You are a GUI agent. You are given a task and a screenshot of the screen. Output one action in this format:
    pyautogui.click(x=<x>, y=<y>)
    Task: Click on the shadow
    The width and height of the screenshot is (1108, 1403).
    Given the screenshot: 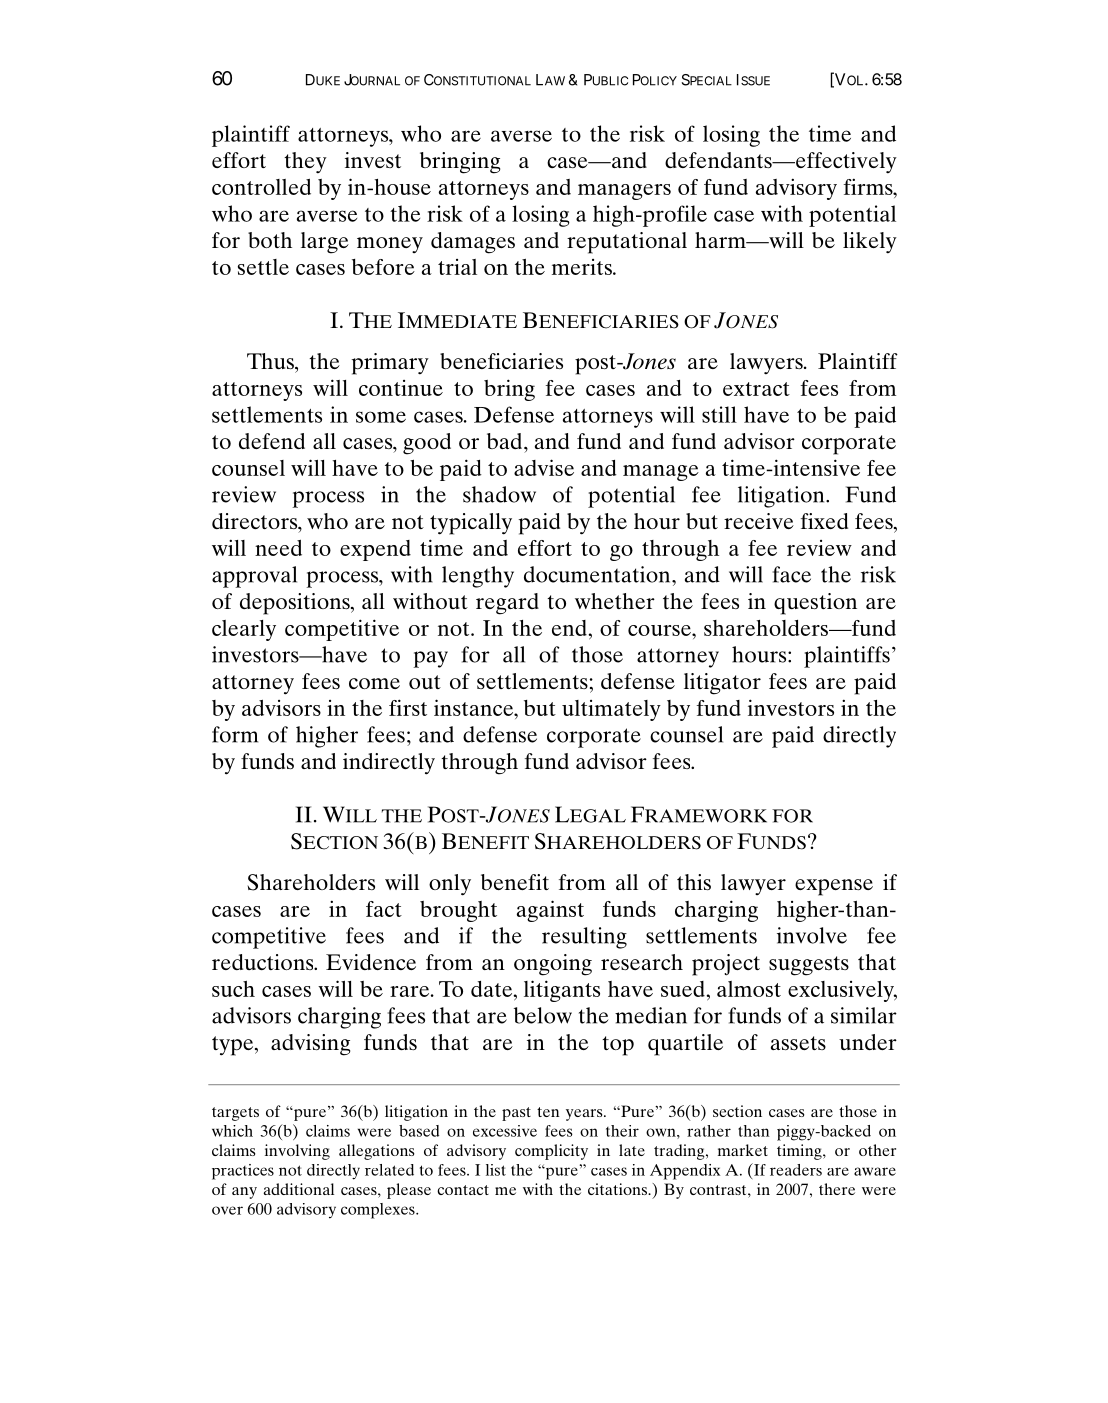 What is the action you would take?
    pyautogui.click(x=499, y=494)
